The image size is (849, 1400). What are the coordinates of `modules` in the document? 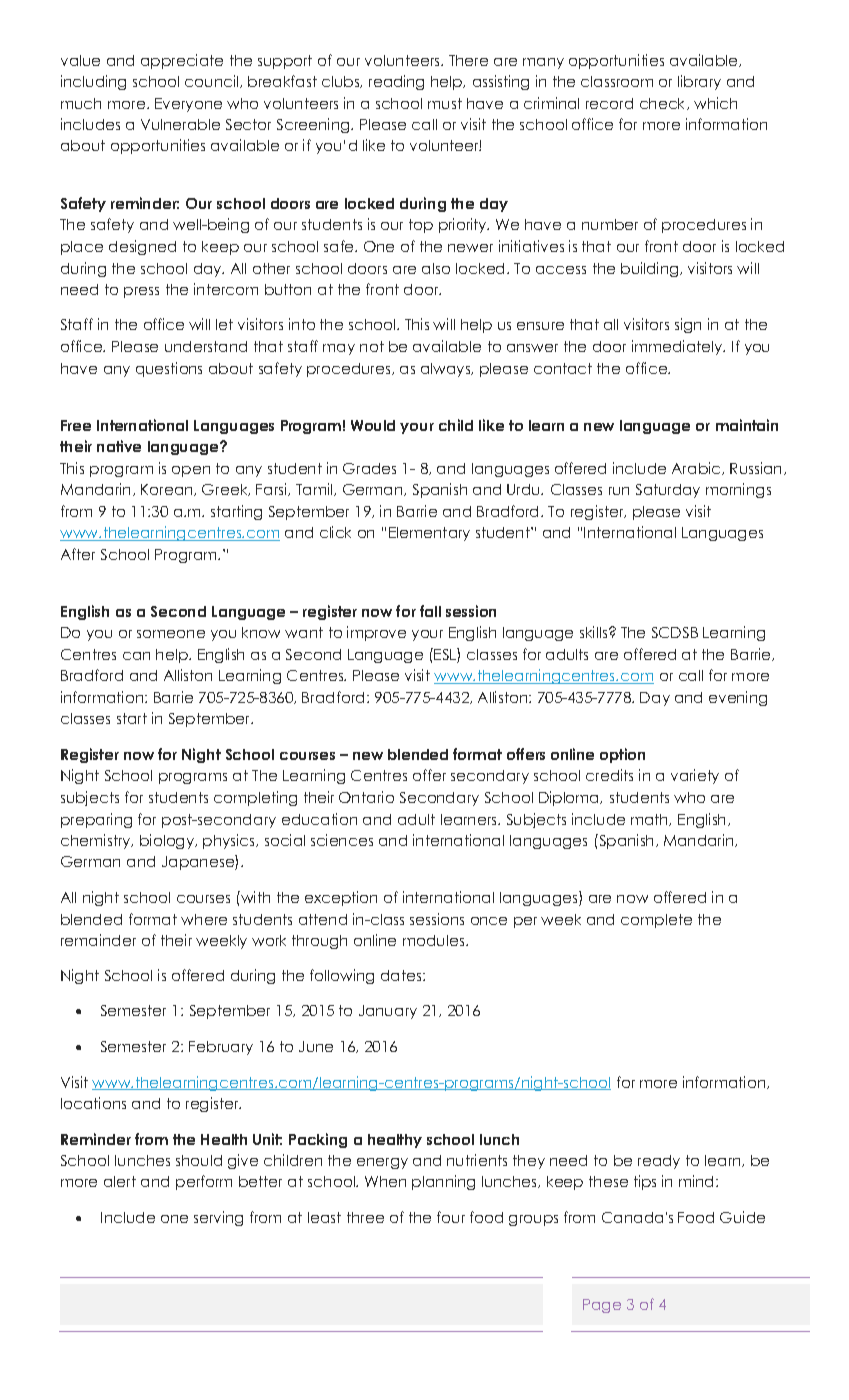 It's located at (433, 940).
